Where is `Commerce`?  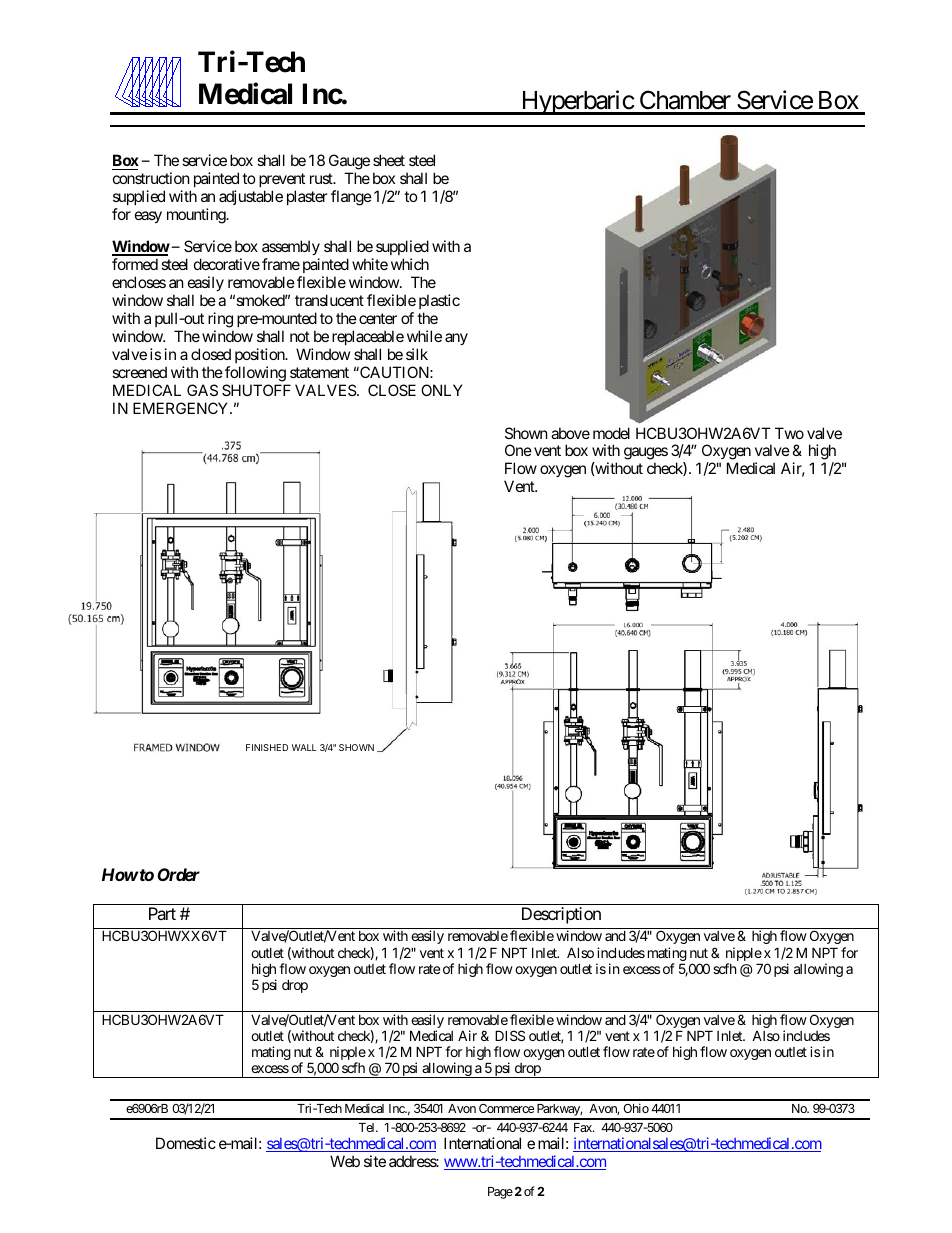 Commerce is located at coordinates (506, 1108).
